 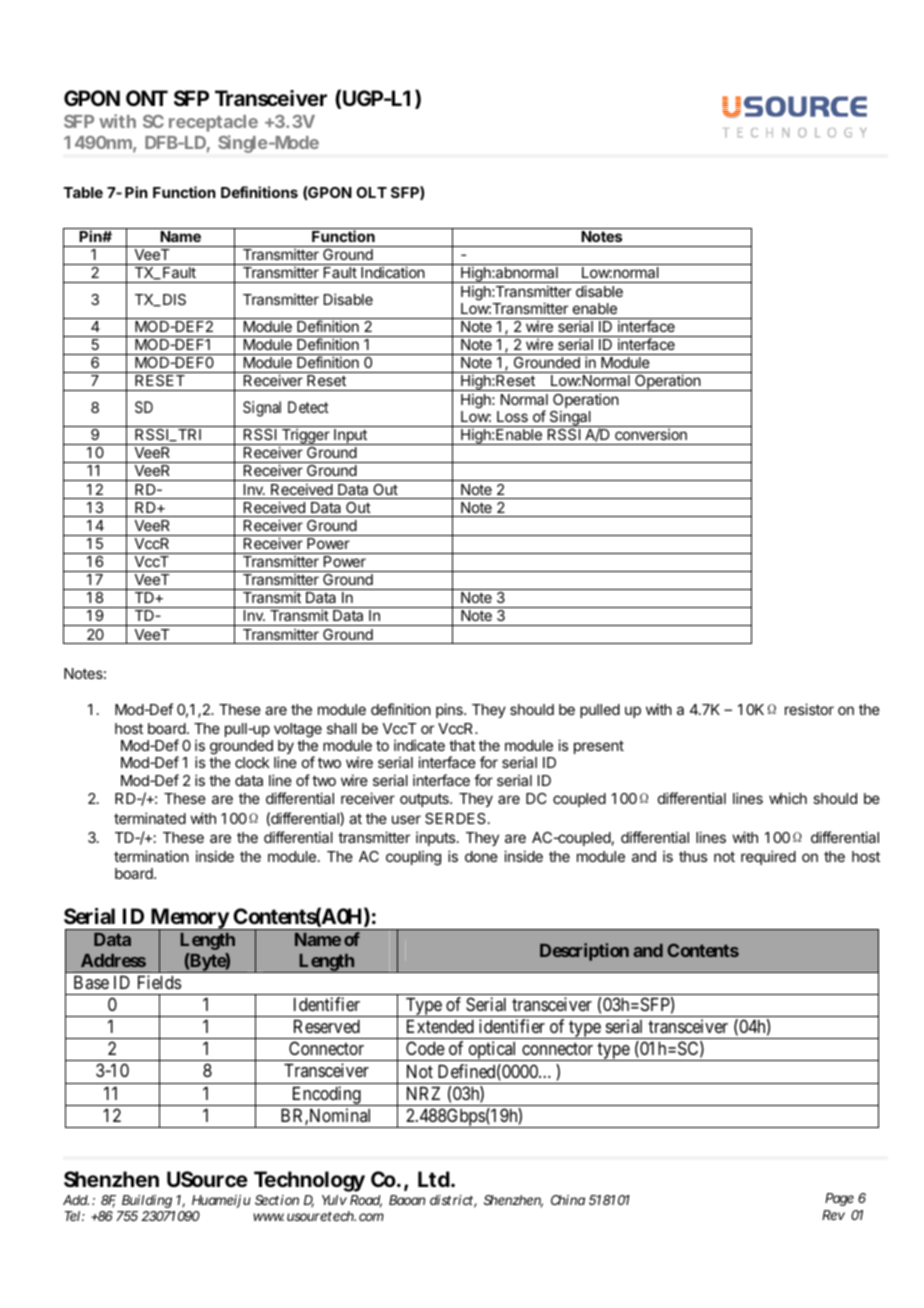 What do you see at coordinates (407, 1200) in the image?
I see `Baoan` at bounding box center [407, 1200].
